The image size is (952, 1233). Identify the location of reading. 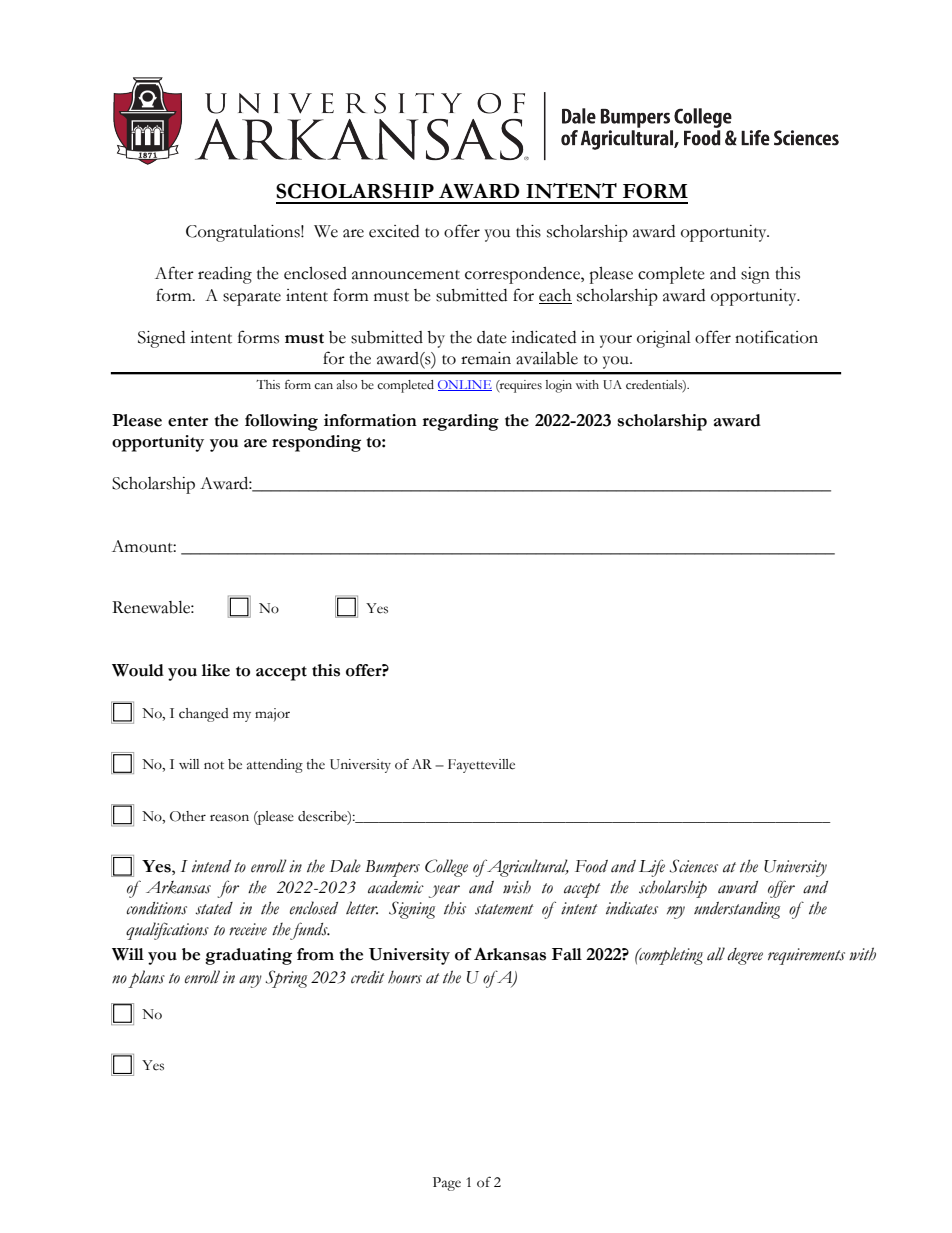
(225, 275).
